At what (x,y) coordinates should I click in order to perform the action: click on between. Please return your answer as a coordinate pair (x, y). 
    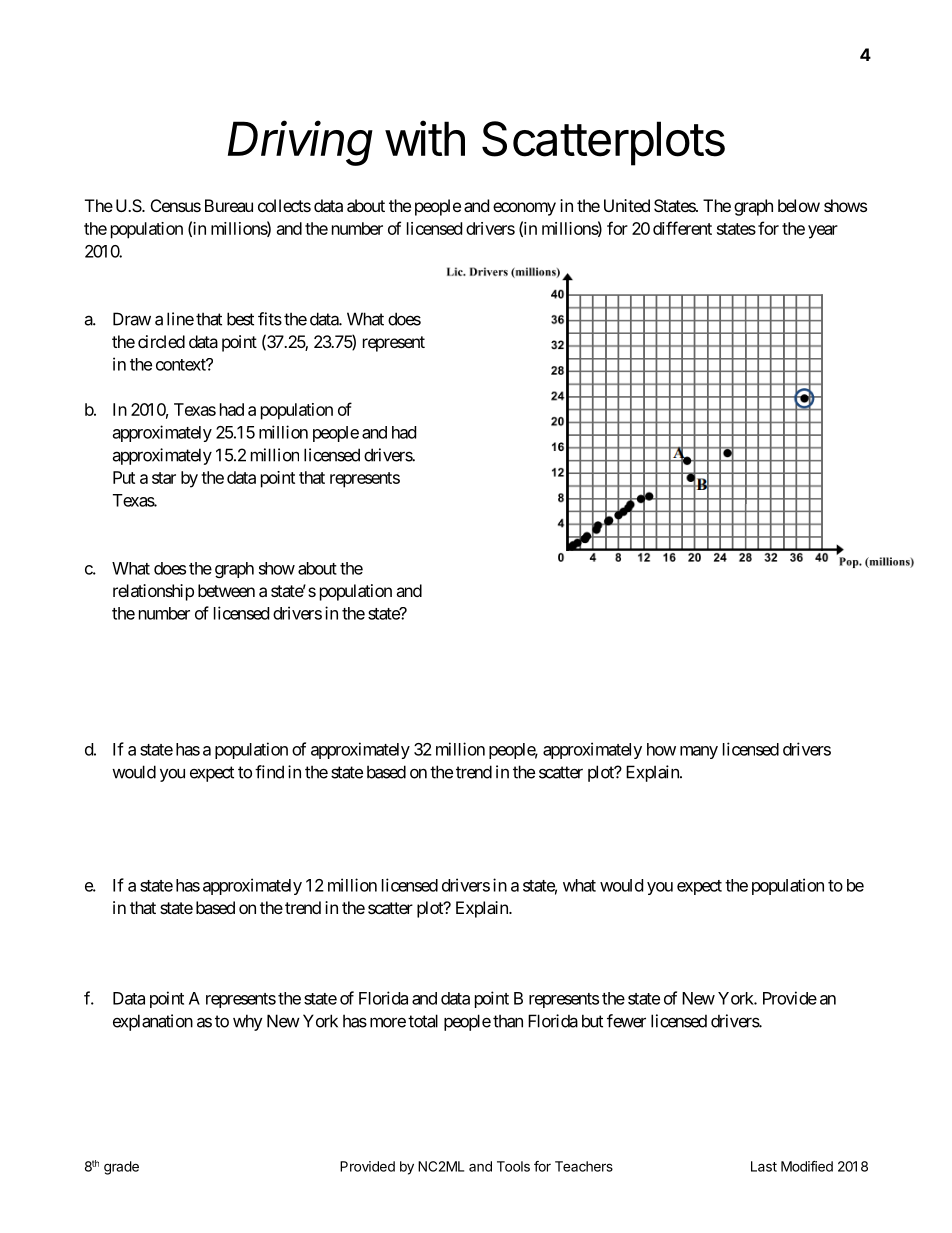
    Looking at the image, I should click on (226, 590).
